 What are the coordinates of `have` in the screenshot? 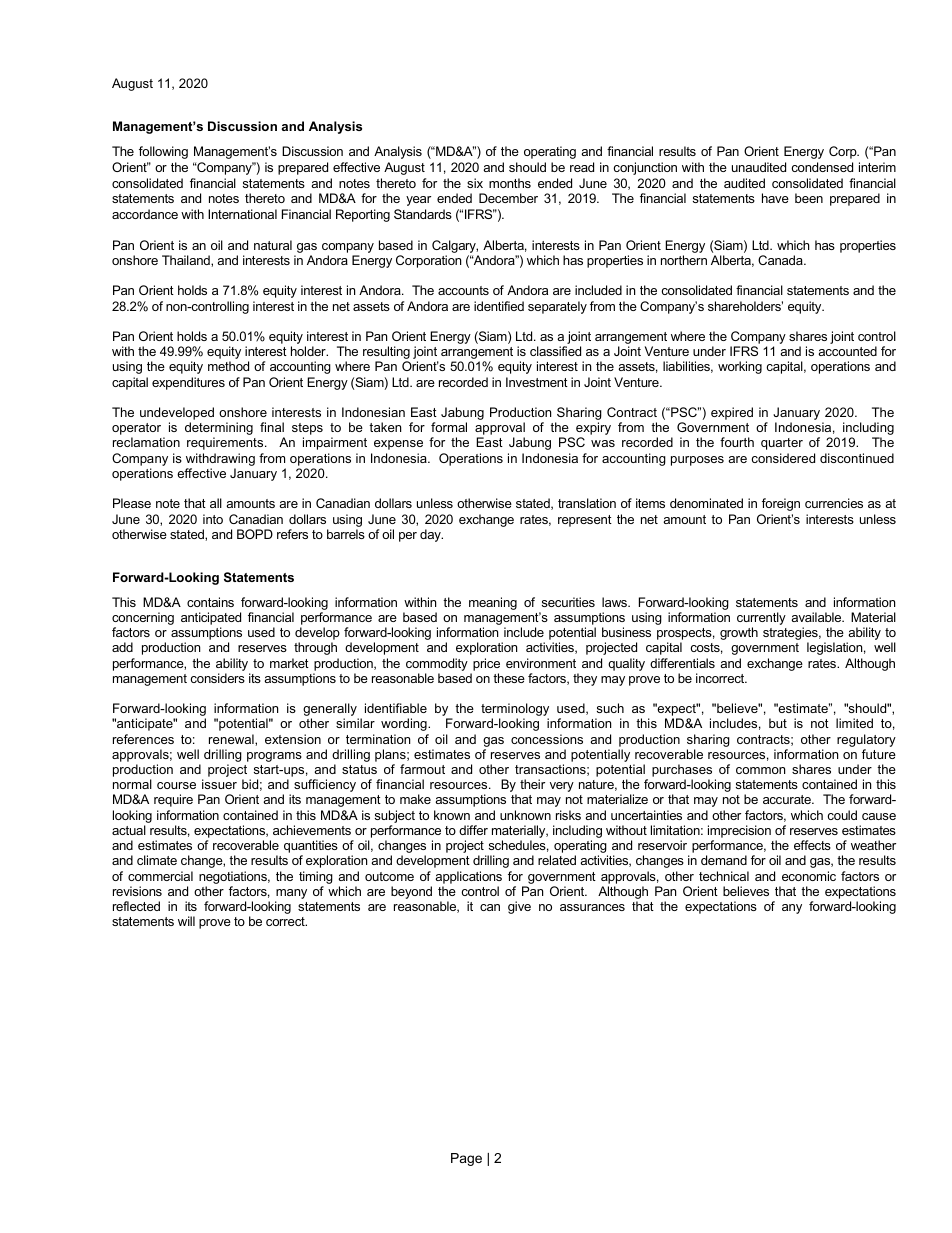 It's located at (775, 198).
